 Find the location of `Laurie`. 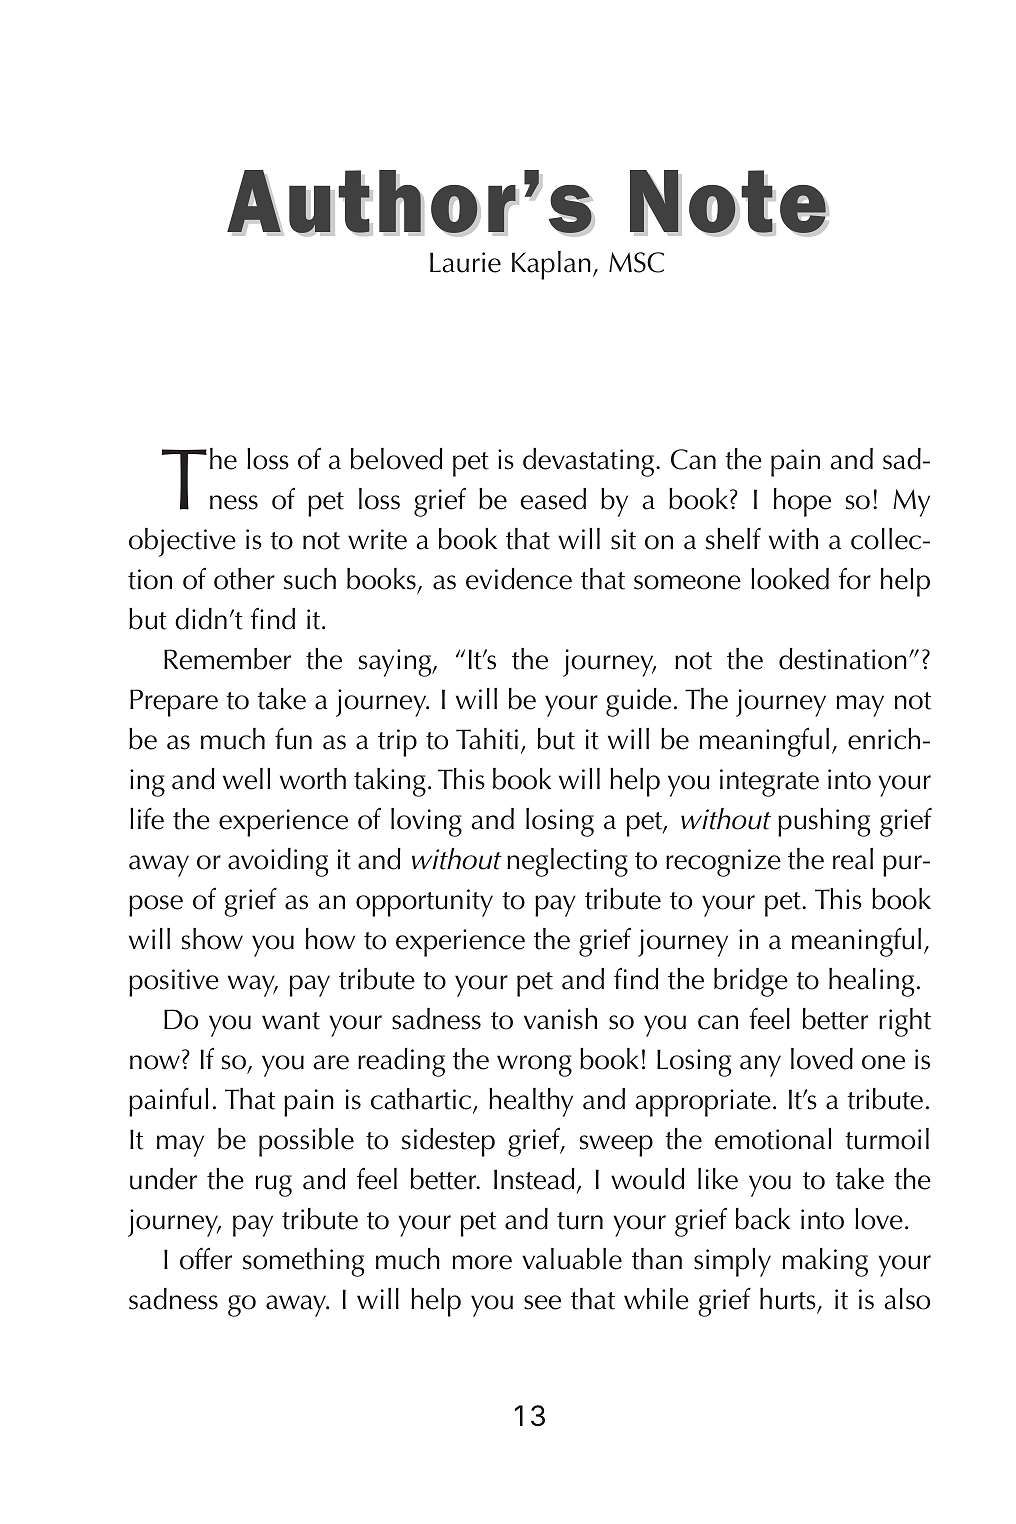

Laurie is located at coordinates (465, 262).
